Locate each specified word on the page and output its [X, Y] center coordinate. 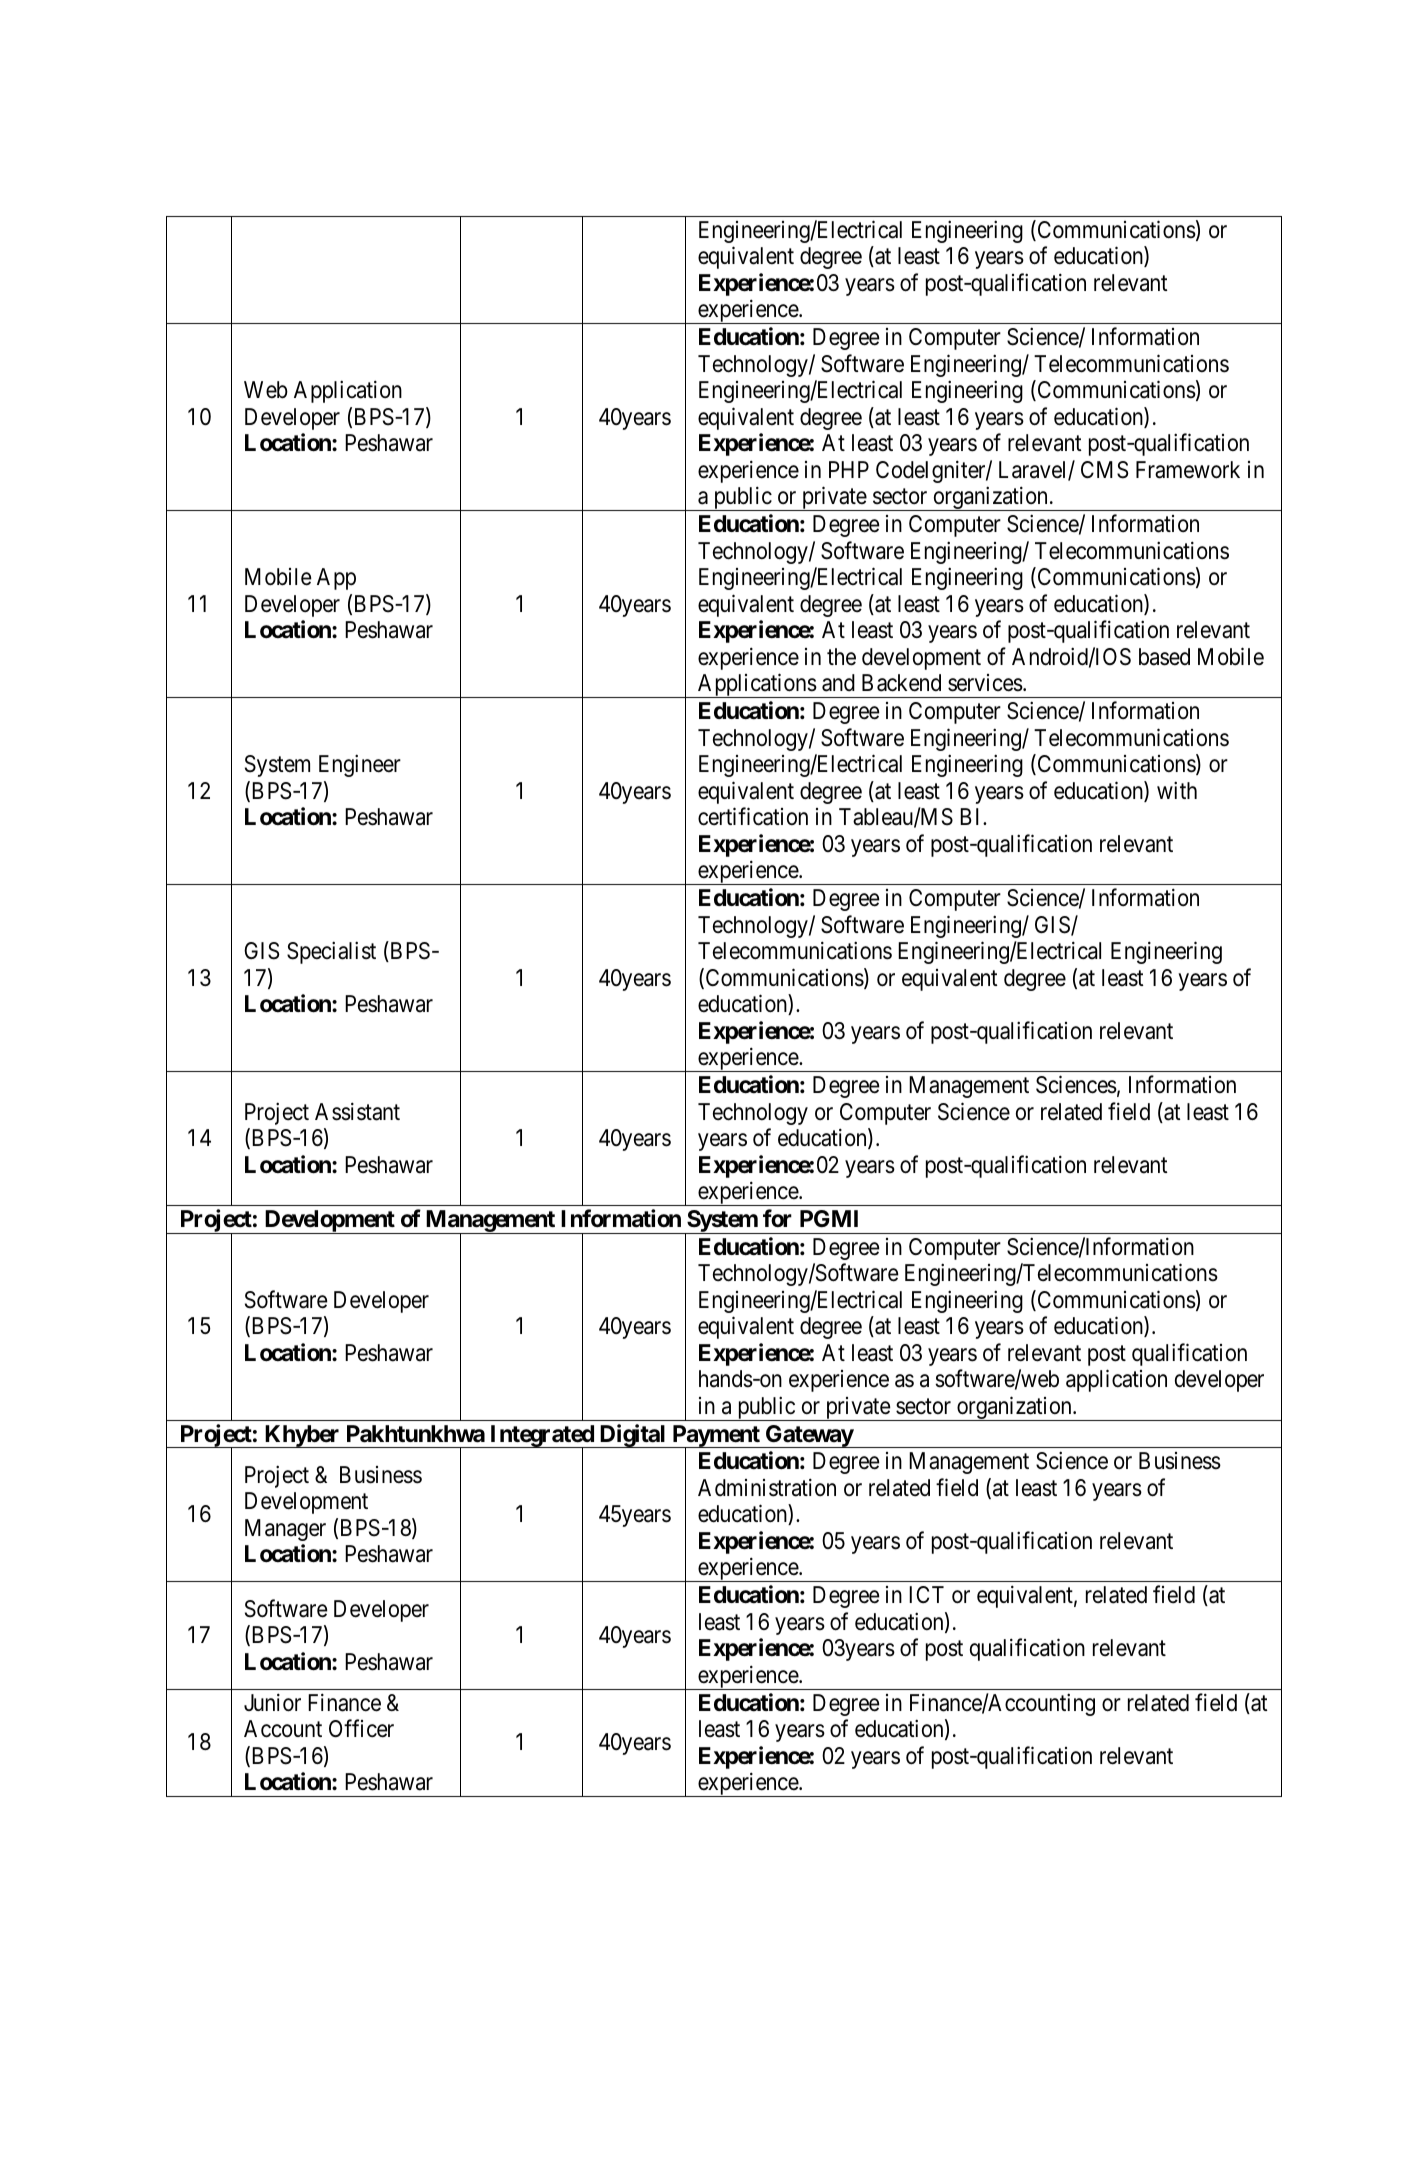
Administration [767, 1487]
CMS [1105, 470]
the [841, 657]
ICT [926, 1594]
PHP [849, 469]
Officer [361, 1728]
